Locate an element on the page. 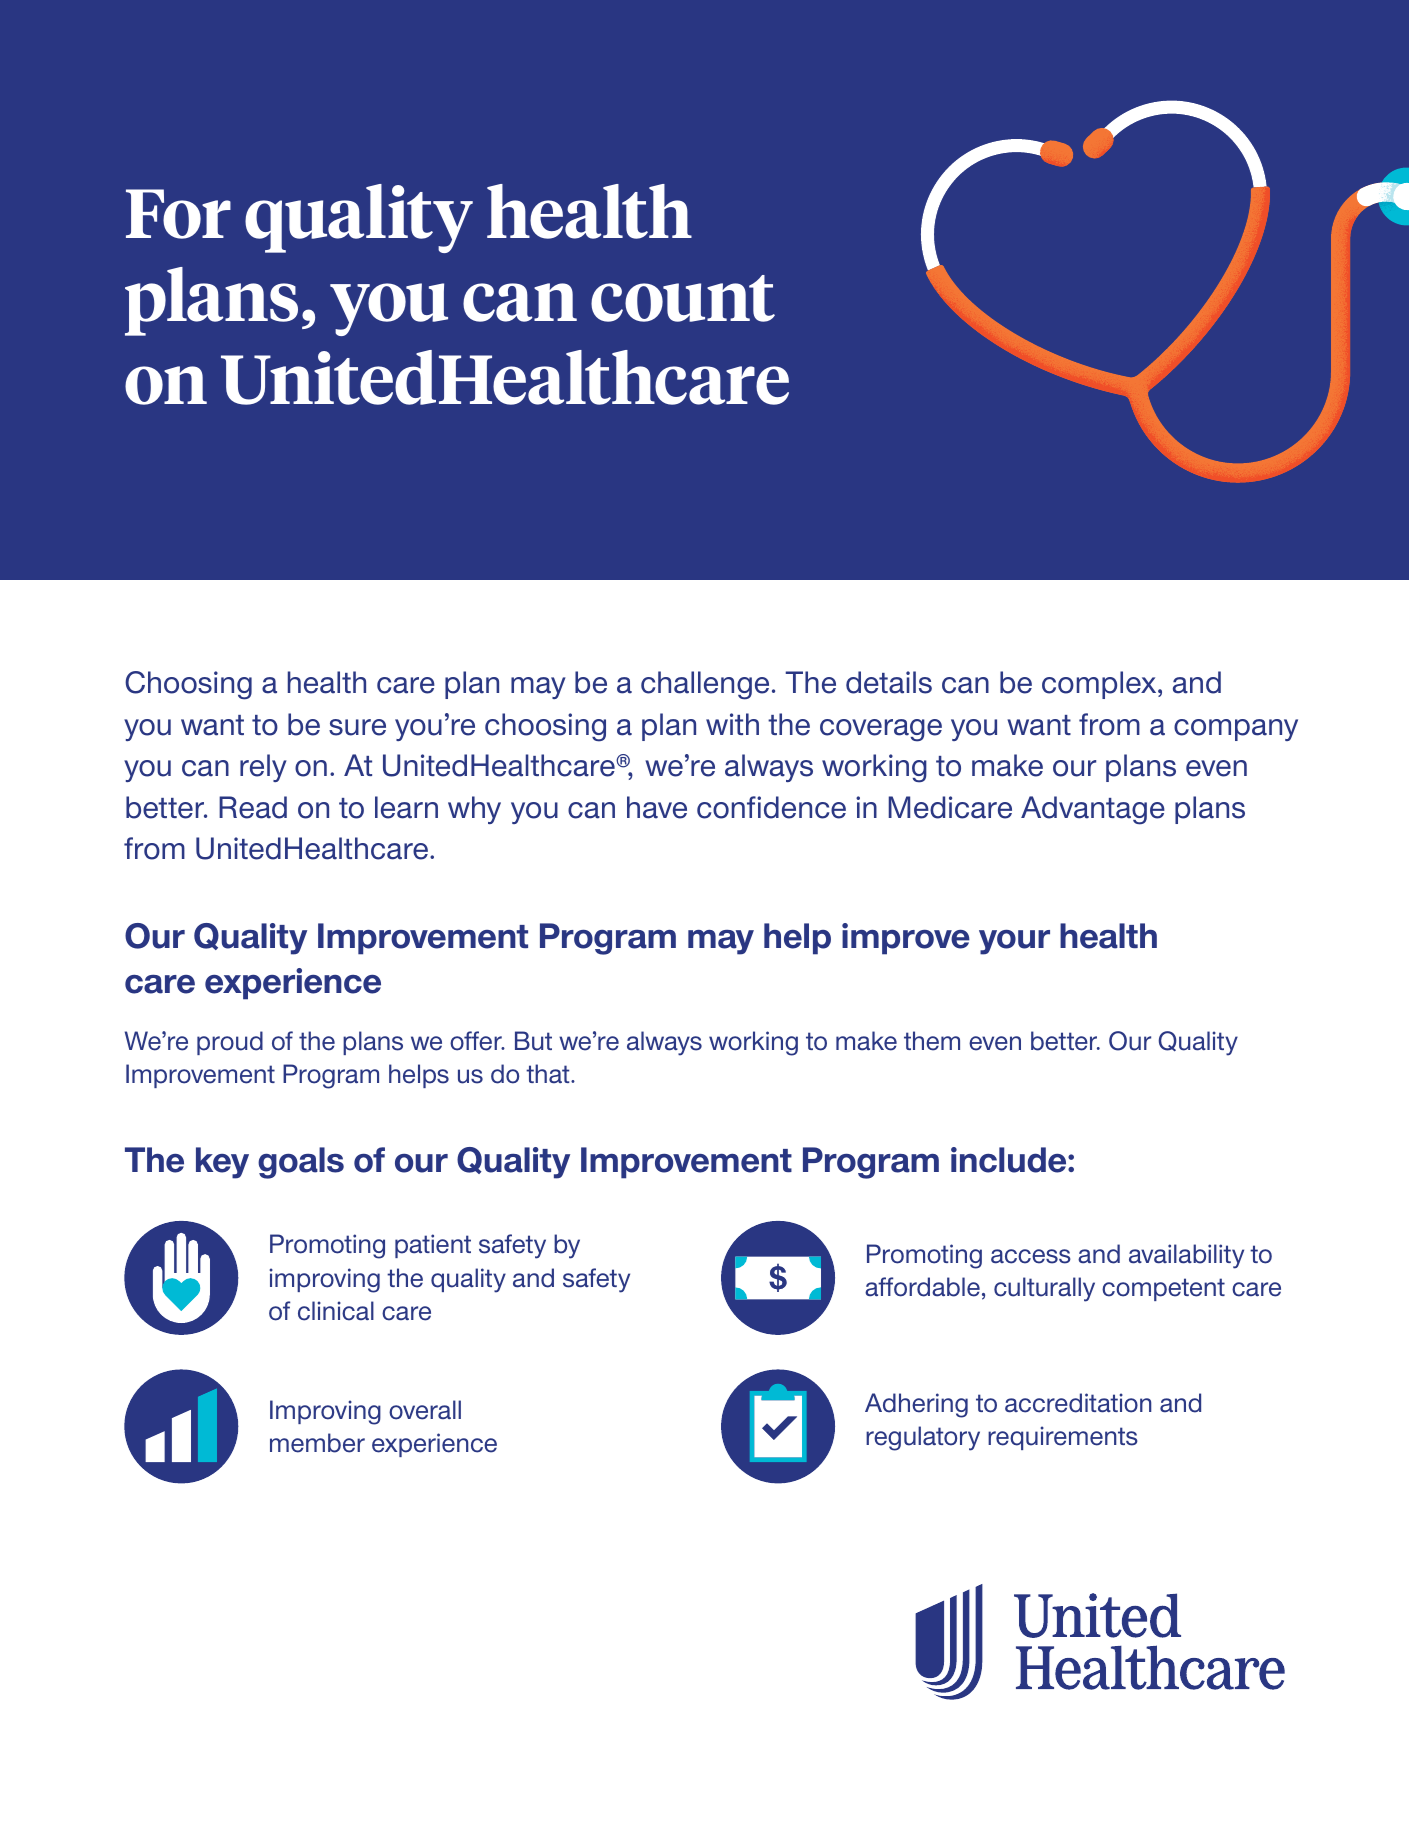  count is located at coordinates (683, 298).
